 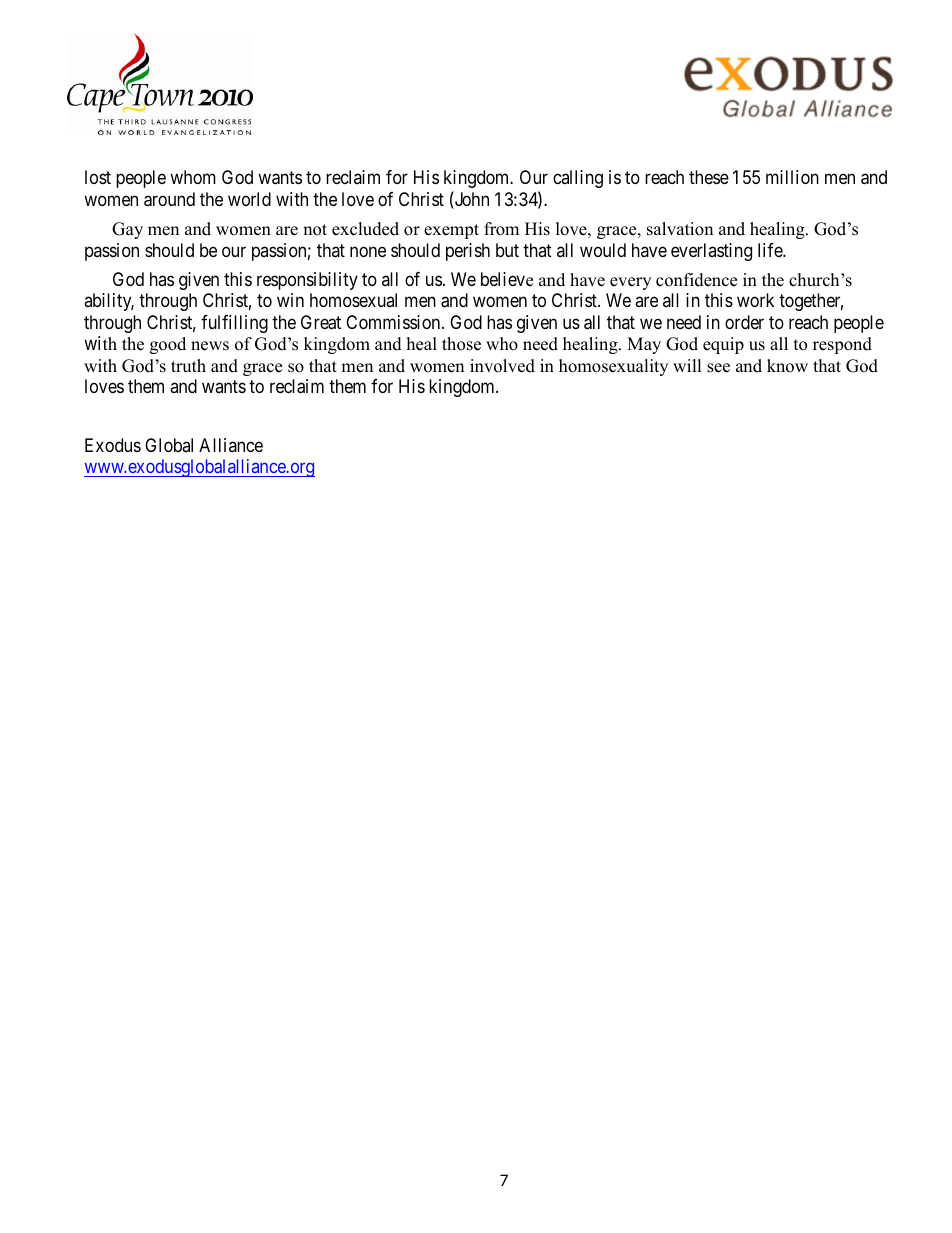 I want to click on confidence, so click(x=696, y=280).
